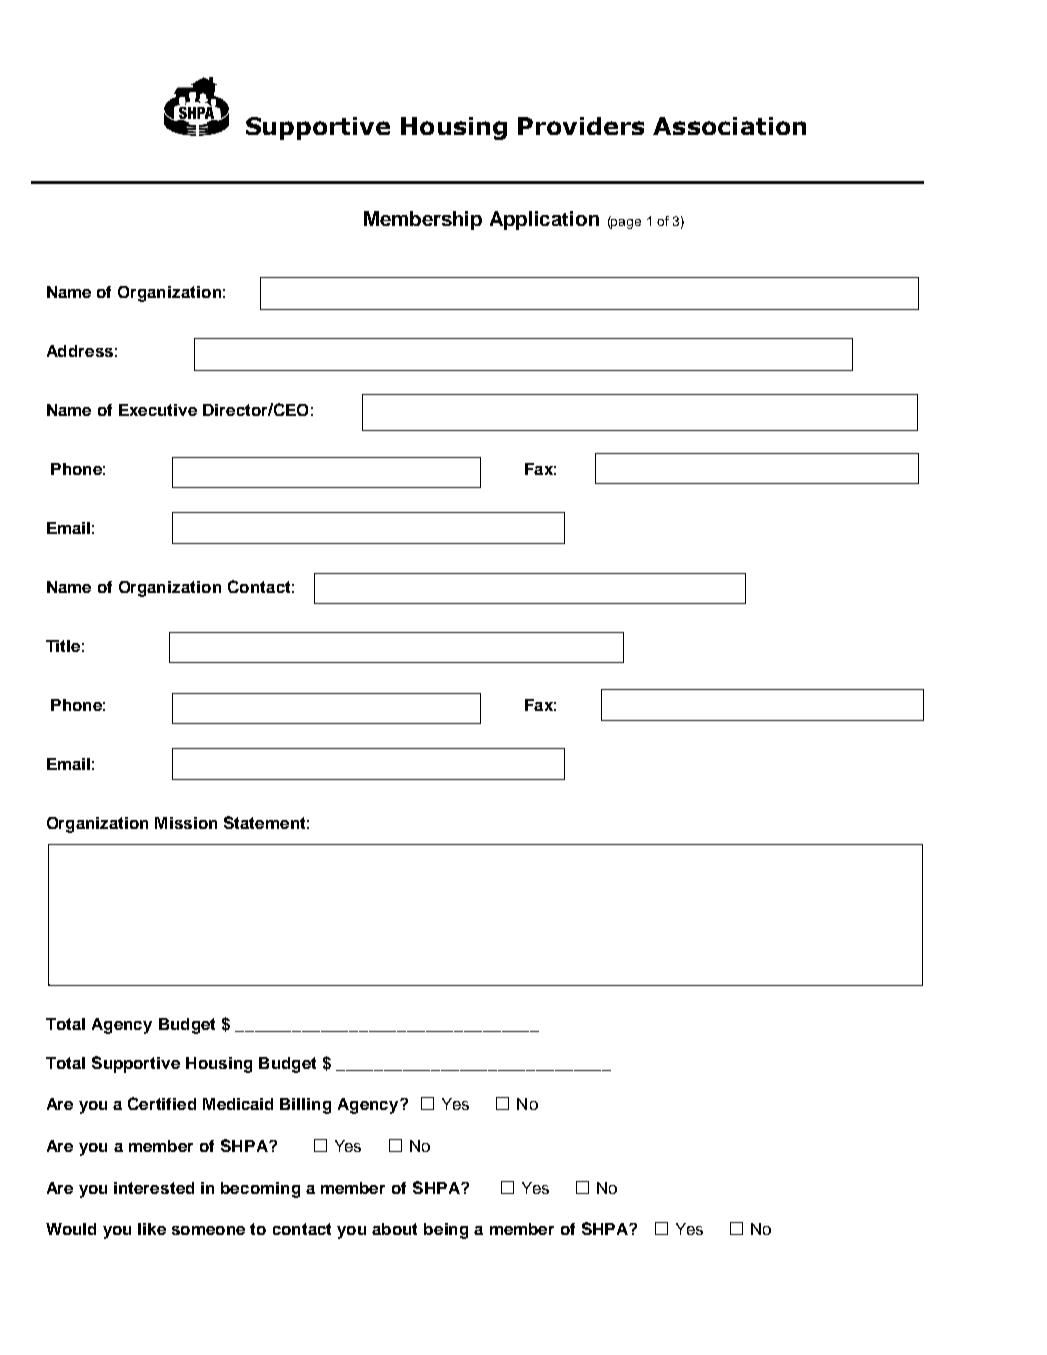 This screenshot has height=1355, width=1047. What do you see at coordinates (238, 1104) in the screenshot?
I see `Medicaid` at bounding box center [238, 1104].
